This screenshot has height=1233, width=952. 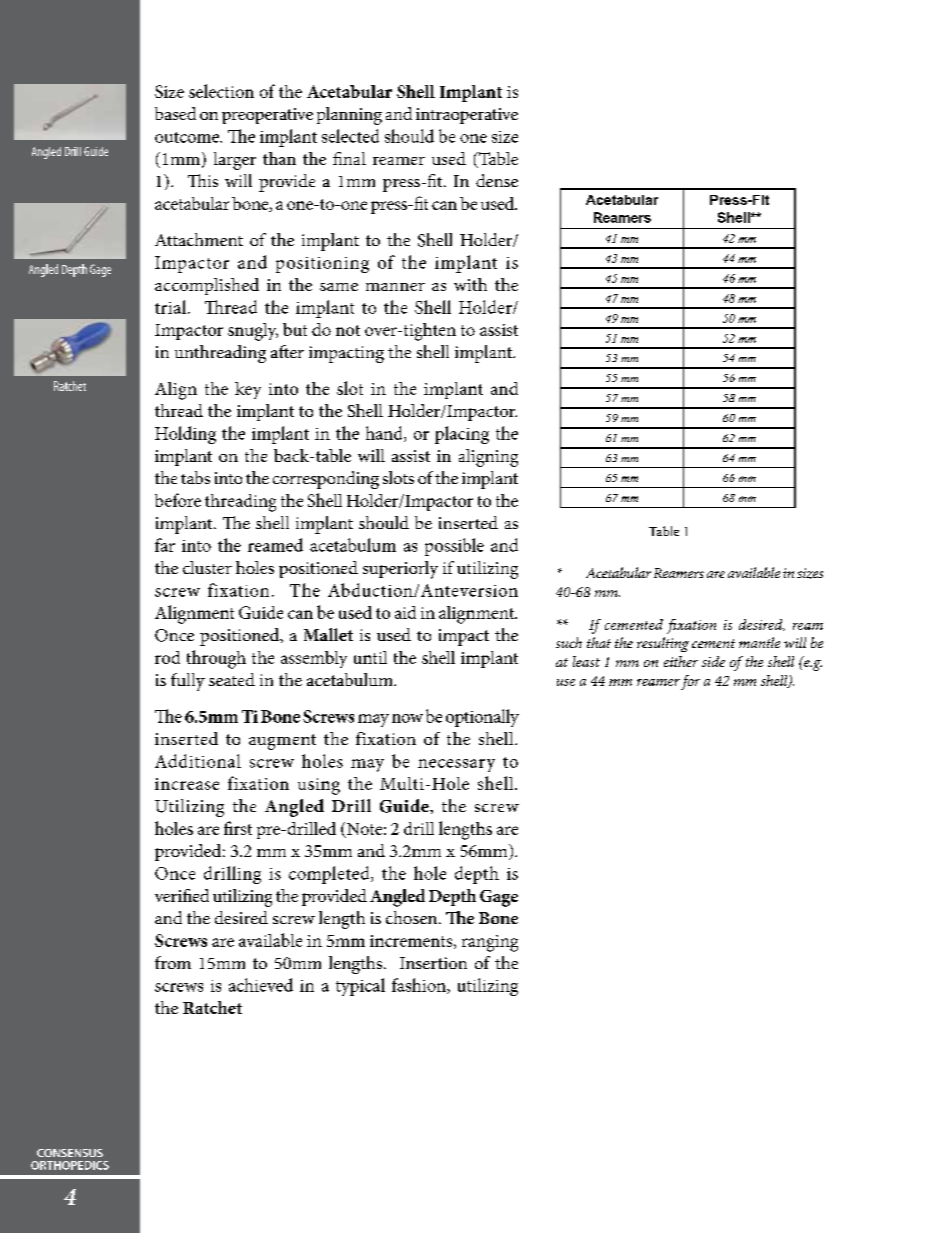 What do you see at coordinates (185, 435) in the screenshot?
I see `Holding` at bounding box center [185, 435].
